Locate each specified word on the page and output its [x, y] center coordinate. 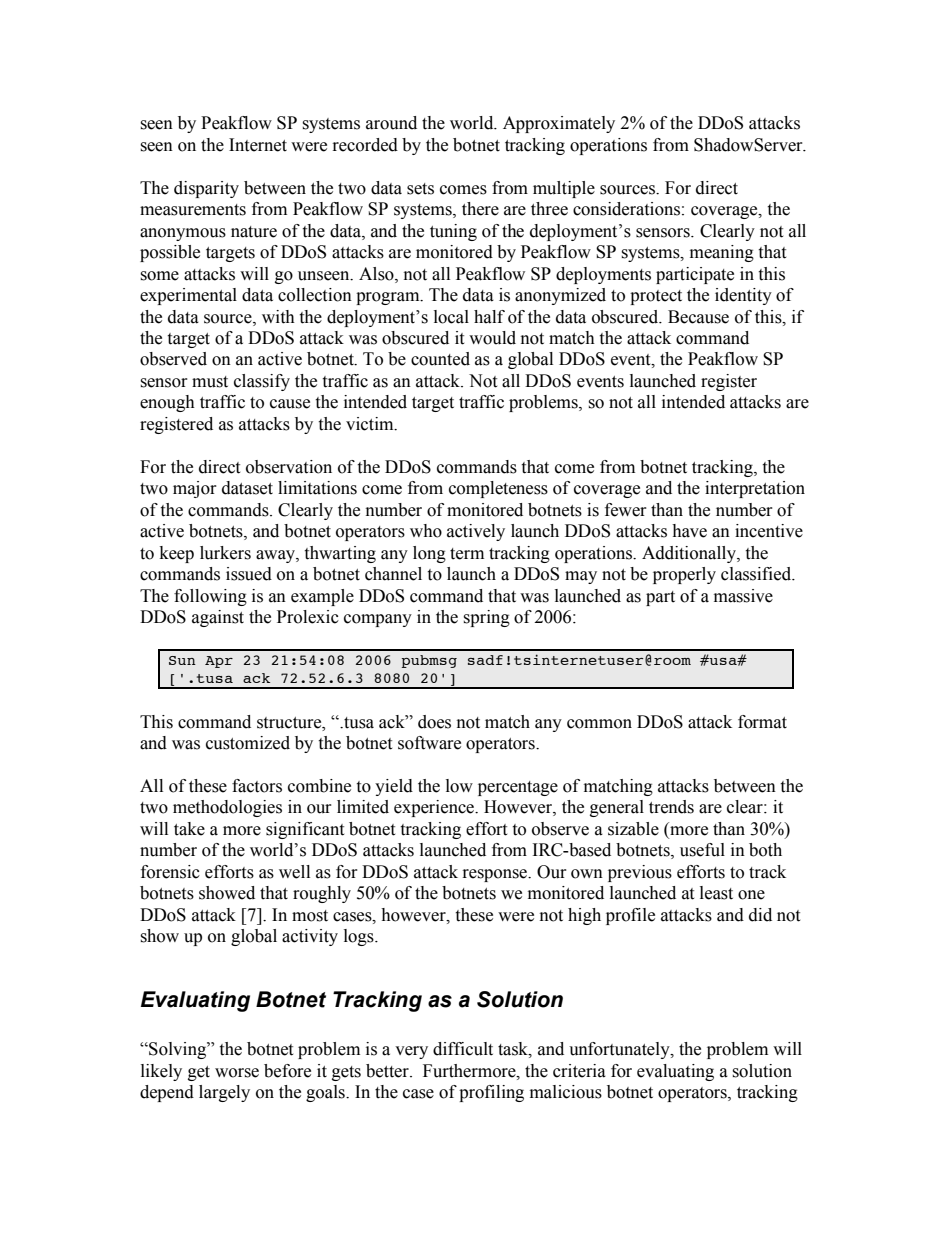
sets [420, 189]
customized [248, 743]
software [429, 743]
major [195, 489]
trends [671, 807]
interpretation [755, 489]
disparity [206, 189]
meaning [722, 253]
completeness [498, 489]
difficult [463, 1049]
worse [237, 1073]
